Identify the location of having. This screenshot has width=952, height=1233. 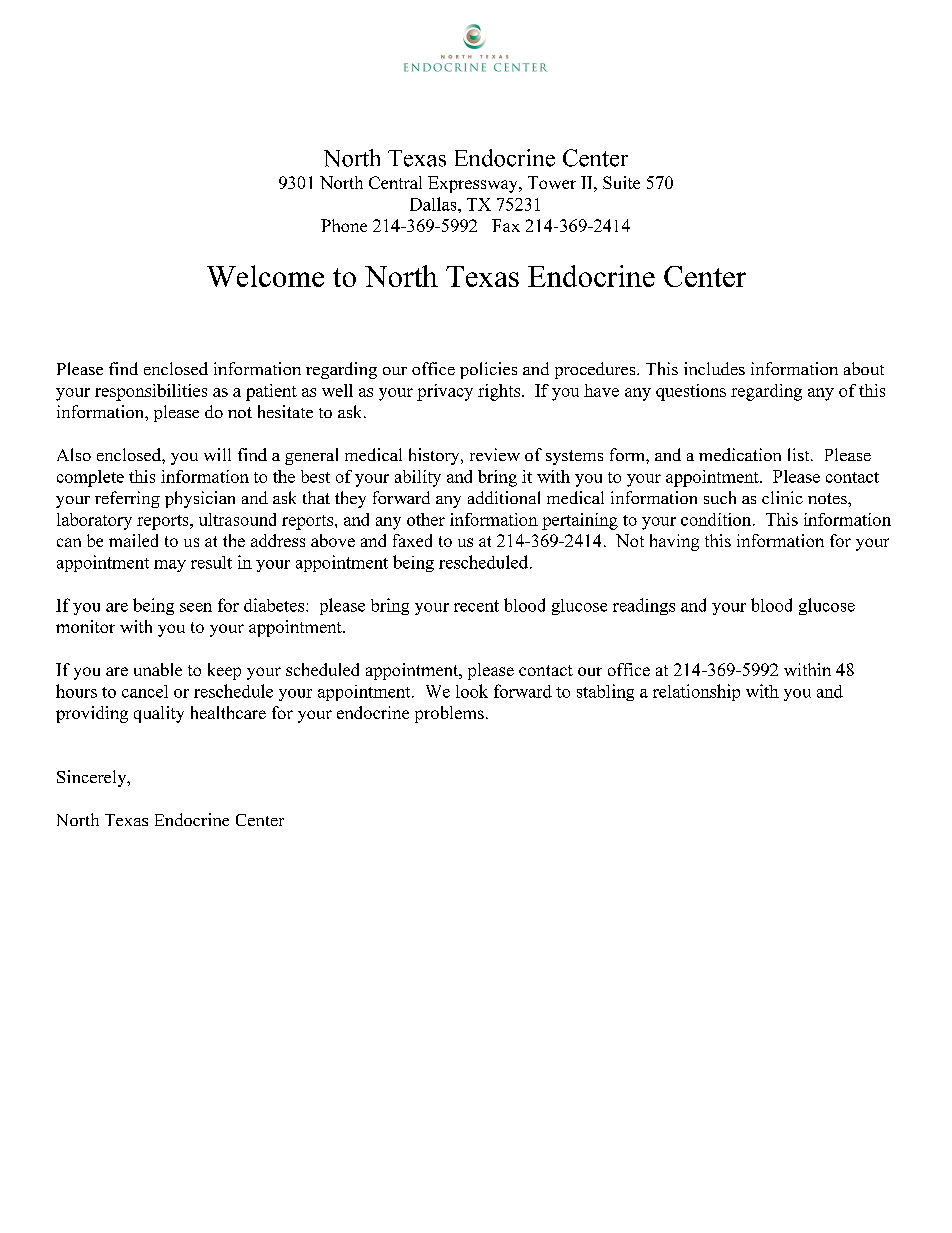
(674, 542).
